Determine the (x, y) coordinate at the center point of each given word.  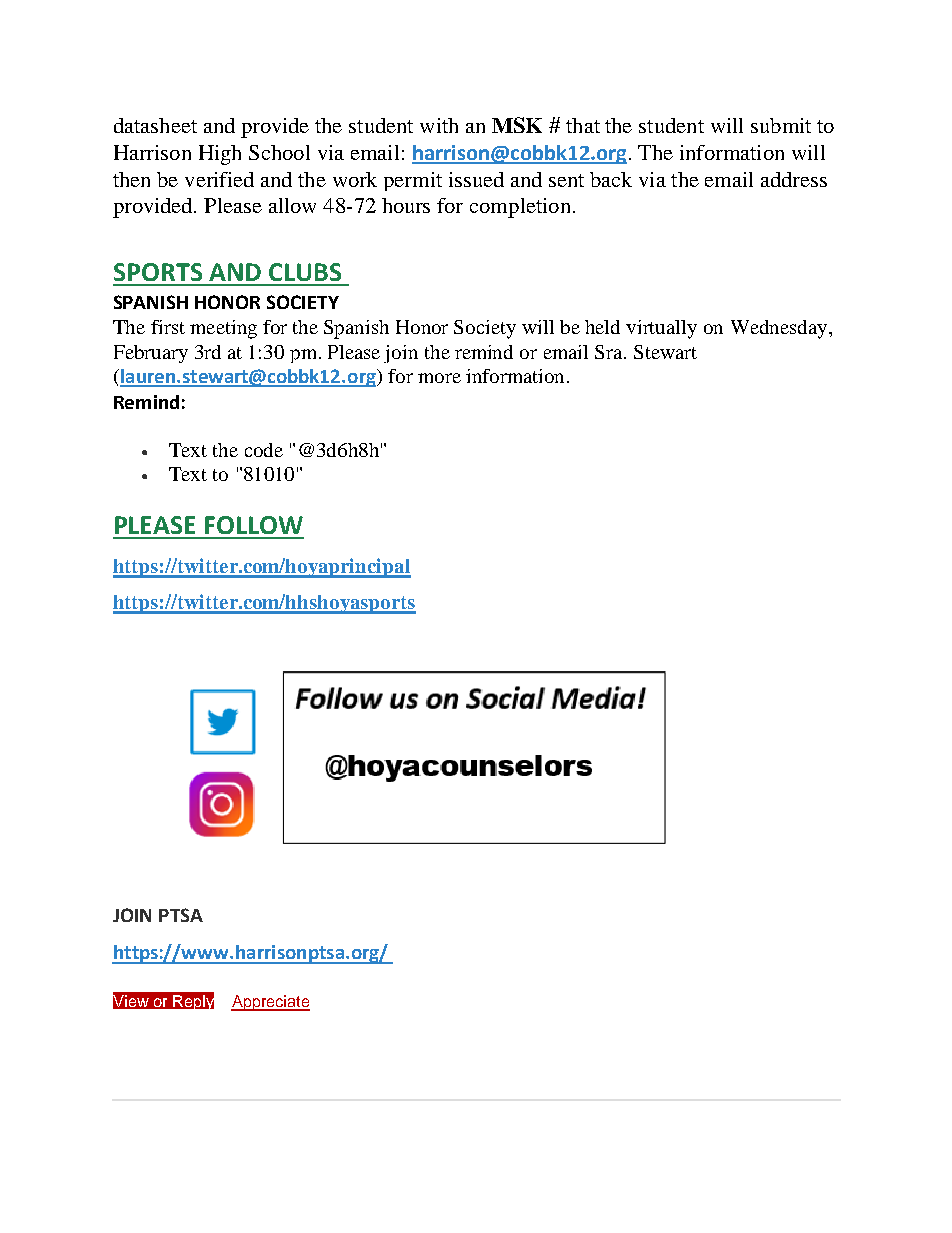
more (439, 378)
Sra (610, 352)
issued (476, 179)
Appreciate (270, 1003)
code (264, 450)
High (220, 155)
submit (781, 125)
